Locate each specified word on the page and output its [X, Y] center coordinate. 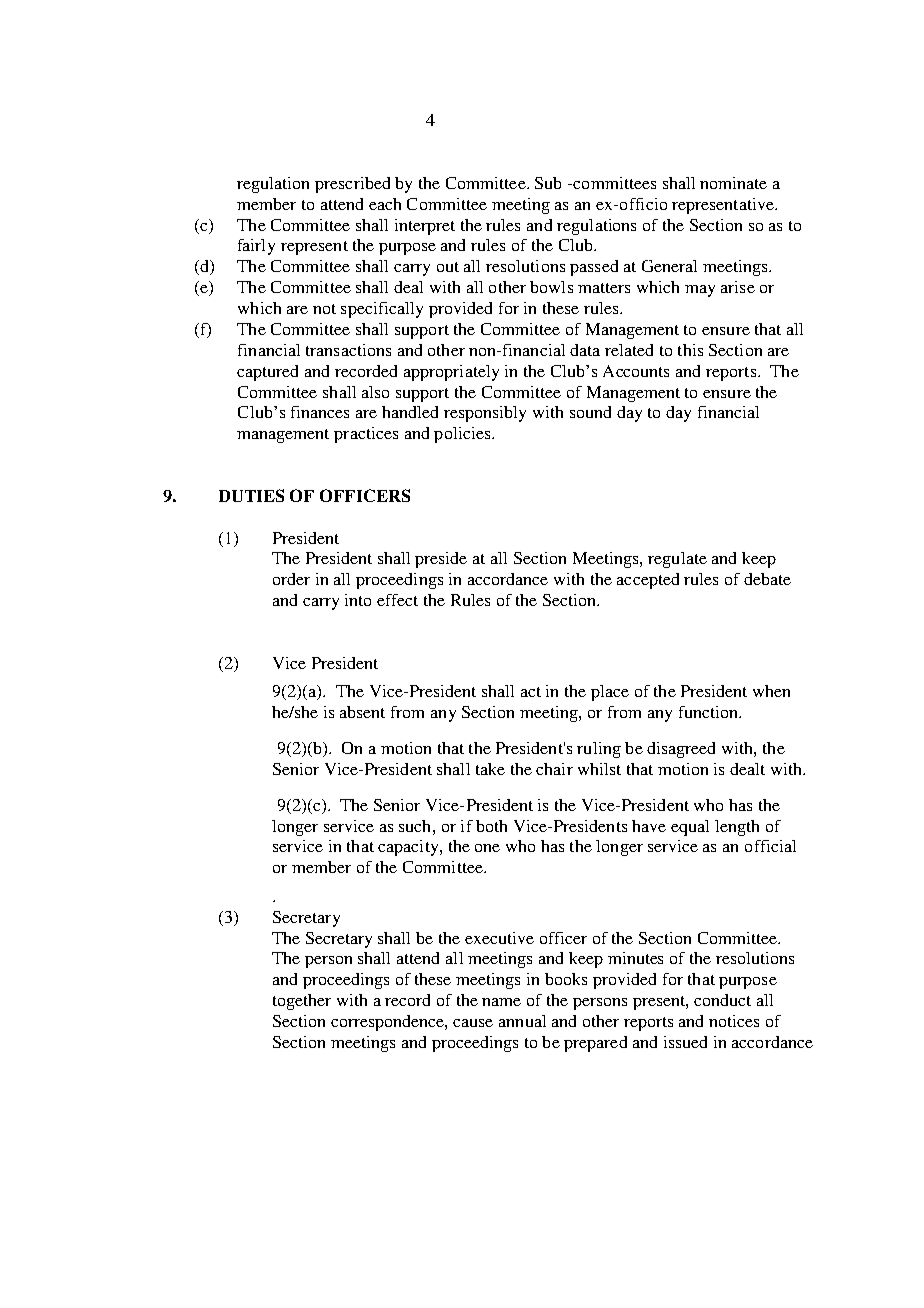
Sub [548, 183]
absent [362, 712]
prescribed [352, 185]
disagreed [681, 750]
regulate [677, 560]
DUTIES [251, 495]
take [490, 769]
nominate [733, 183]
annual [522, 1021]
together [302, 1002]
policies [463, 435]
